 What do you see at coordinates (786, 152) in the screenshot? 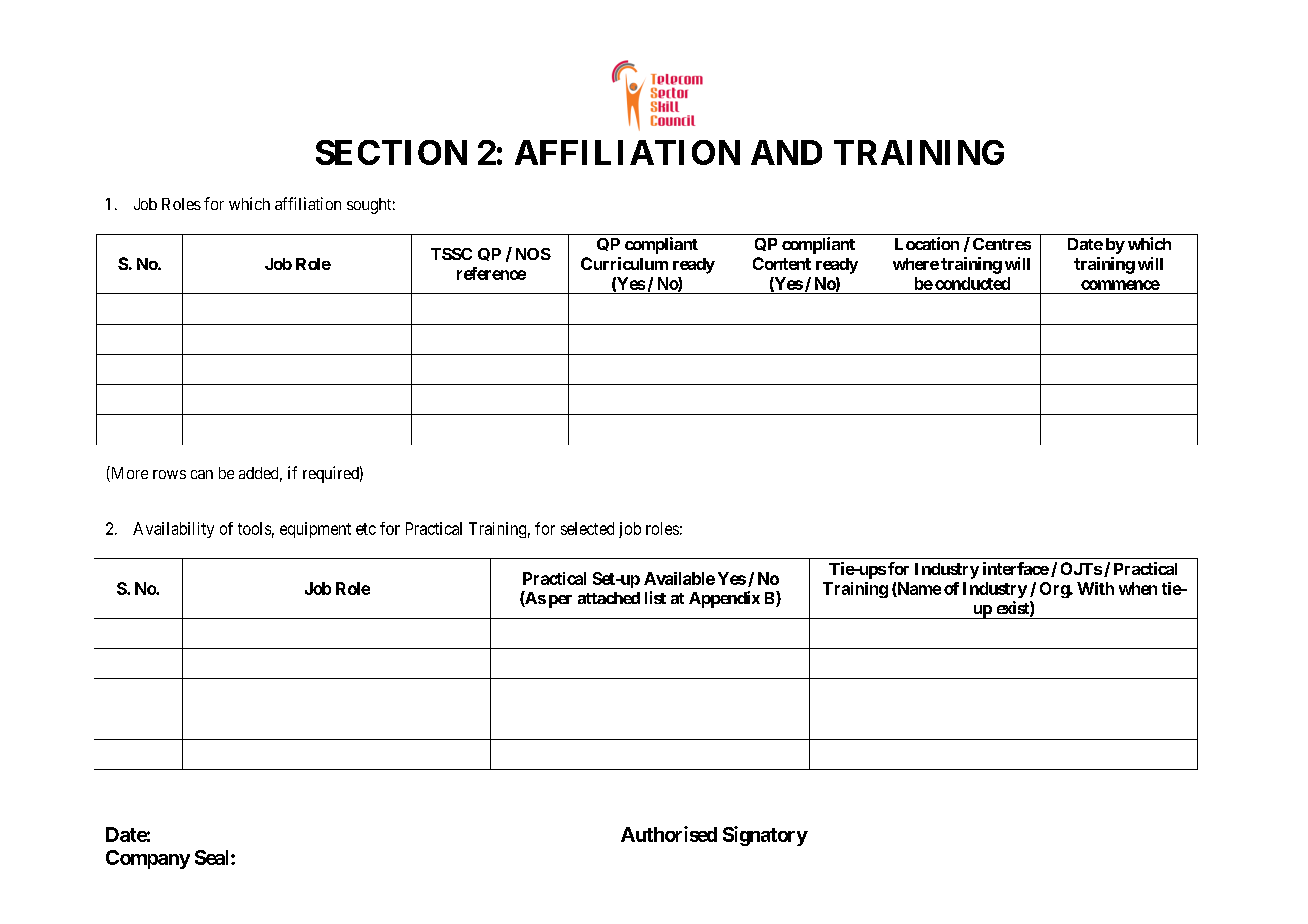
I see `AND` at bounding box center [786, 152].
